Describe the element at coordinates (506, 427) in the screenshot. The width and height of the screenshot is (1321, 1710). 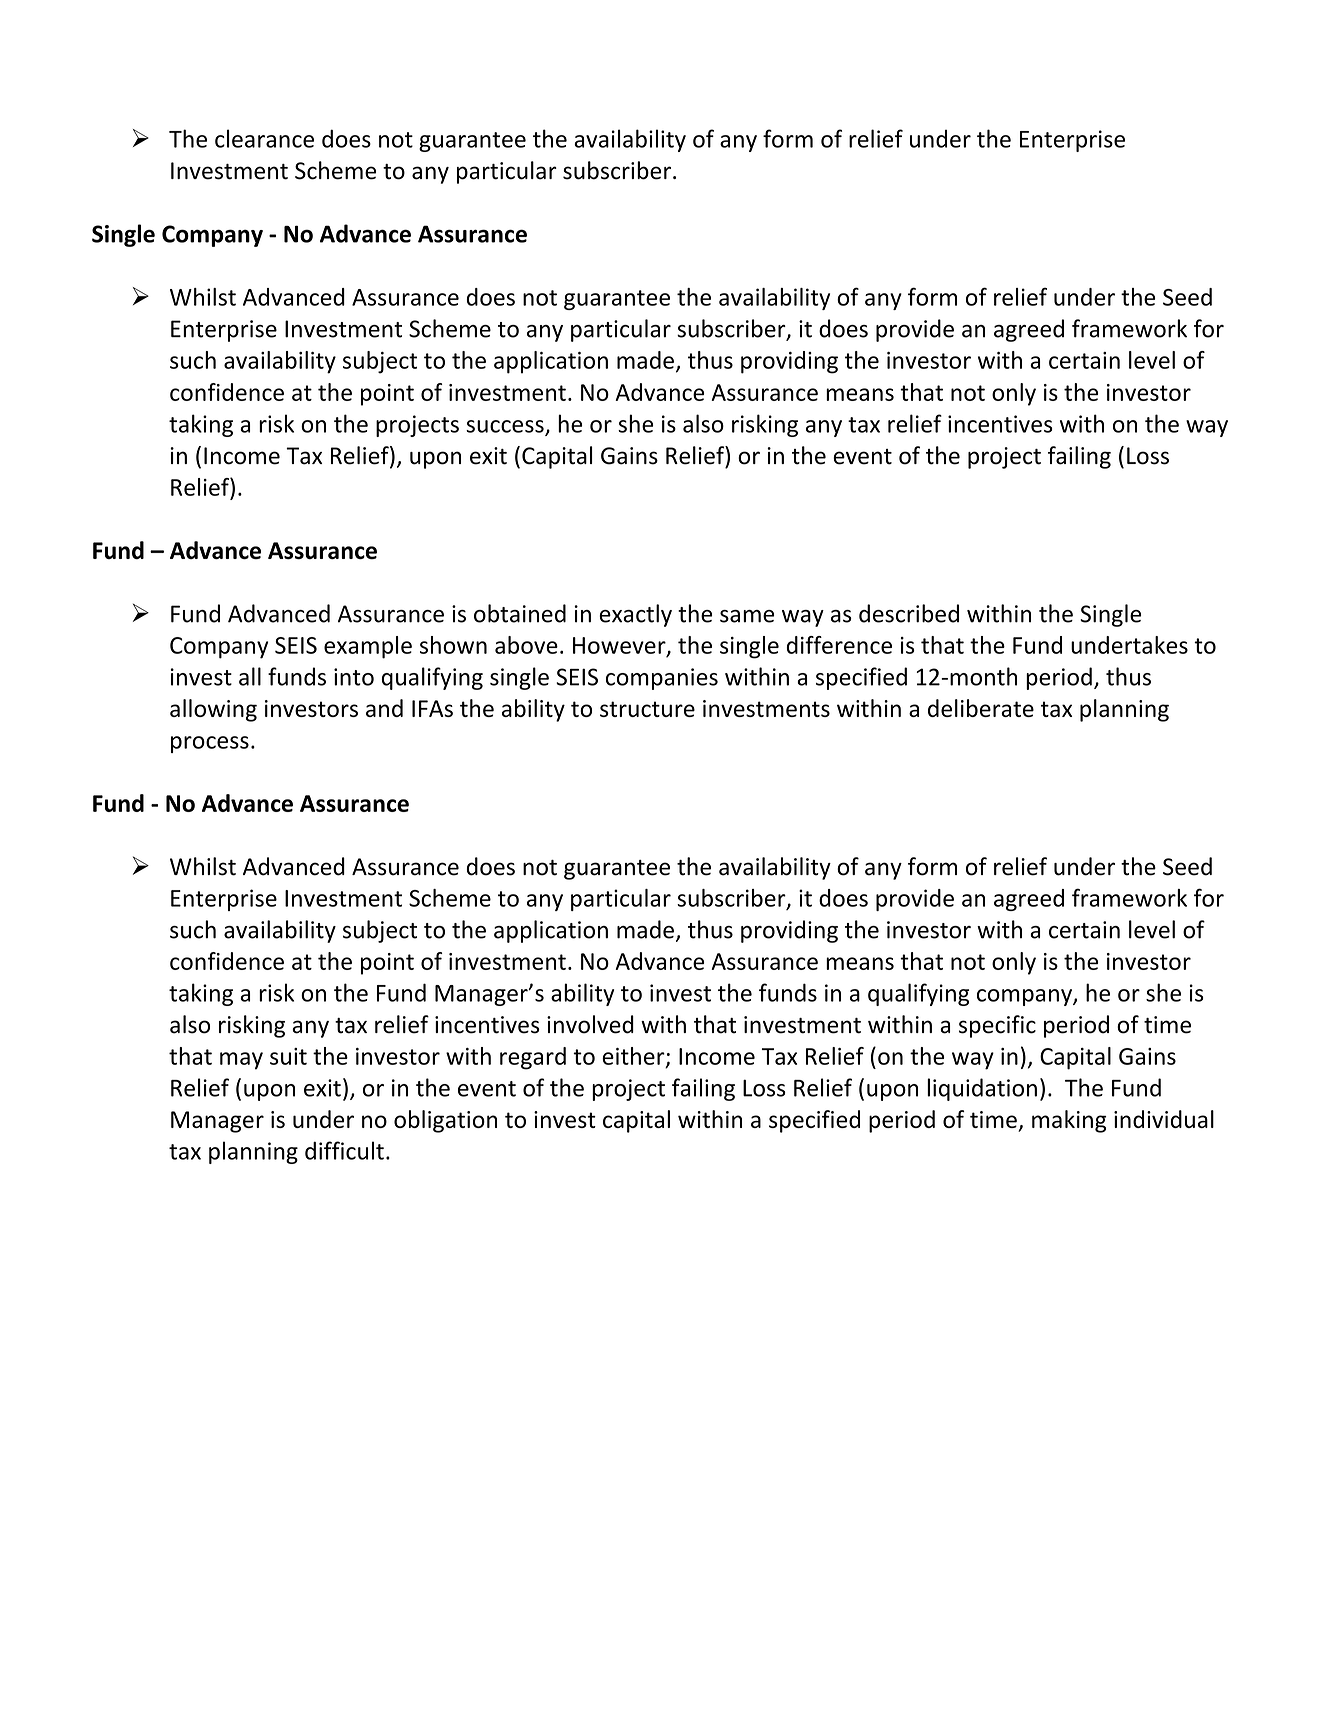
I see `success` at that location.
